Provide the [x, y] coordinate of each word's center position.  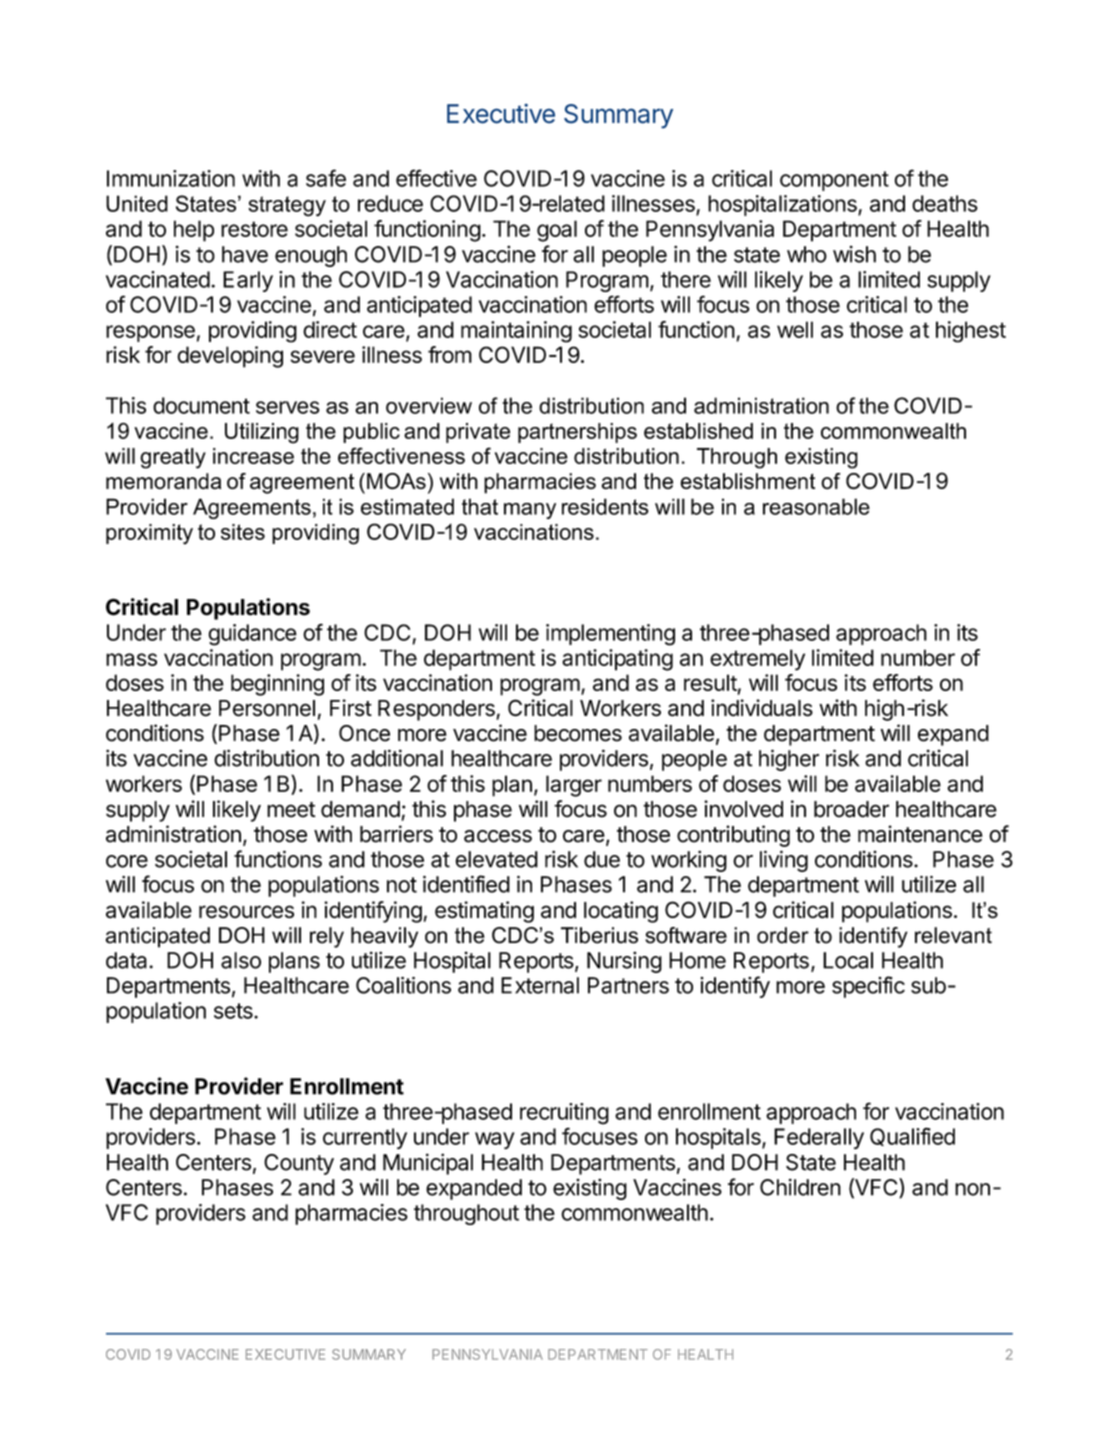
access [498, 836]
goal [557, 231]
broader [851, 809]
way [495, 1140]
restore [254, 229]
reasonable [816, 506]
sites [243, 532]
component [834, 181]
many [530, 511]
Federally [819, 1138]
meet [291, 810]
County [299, 1164]
